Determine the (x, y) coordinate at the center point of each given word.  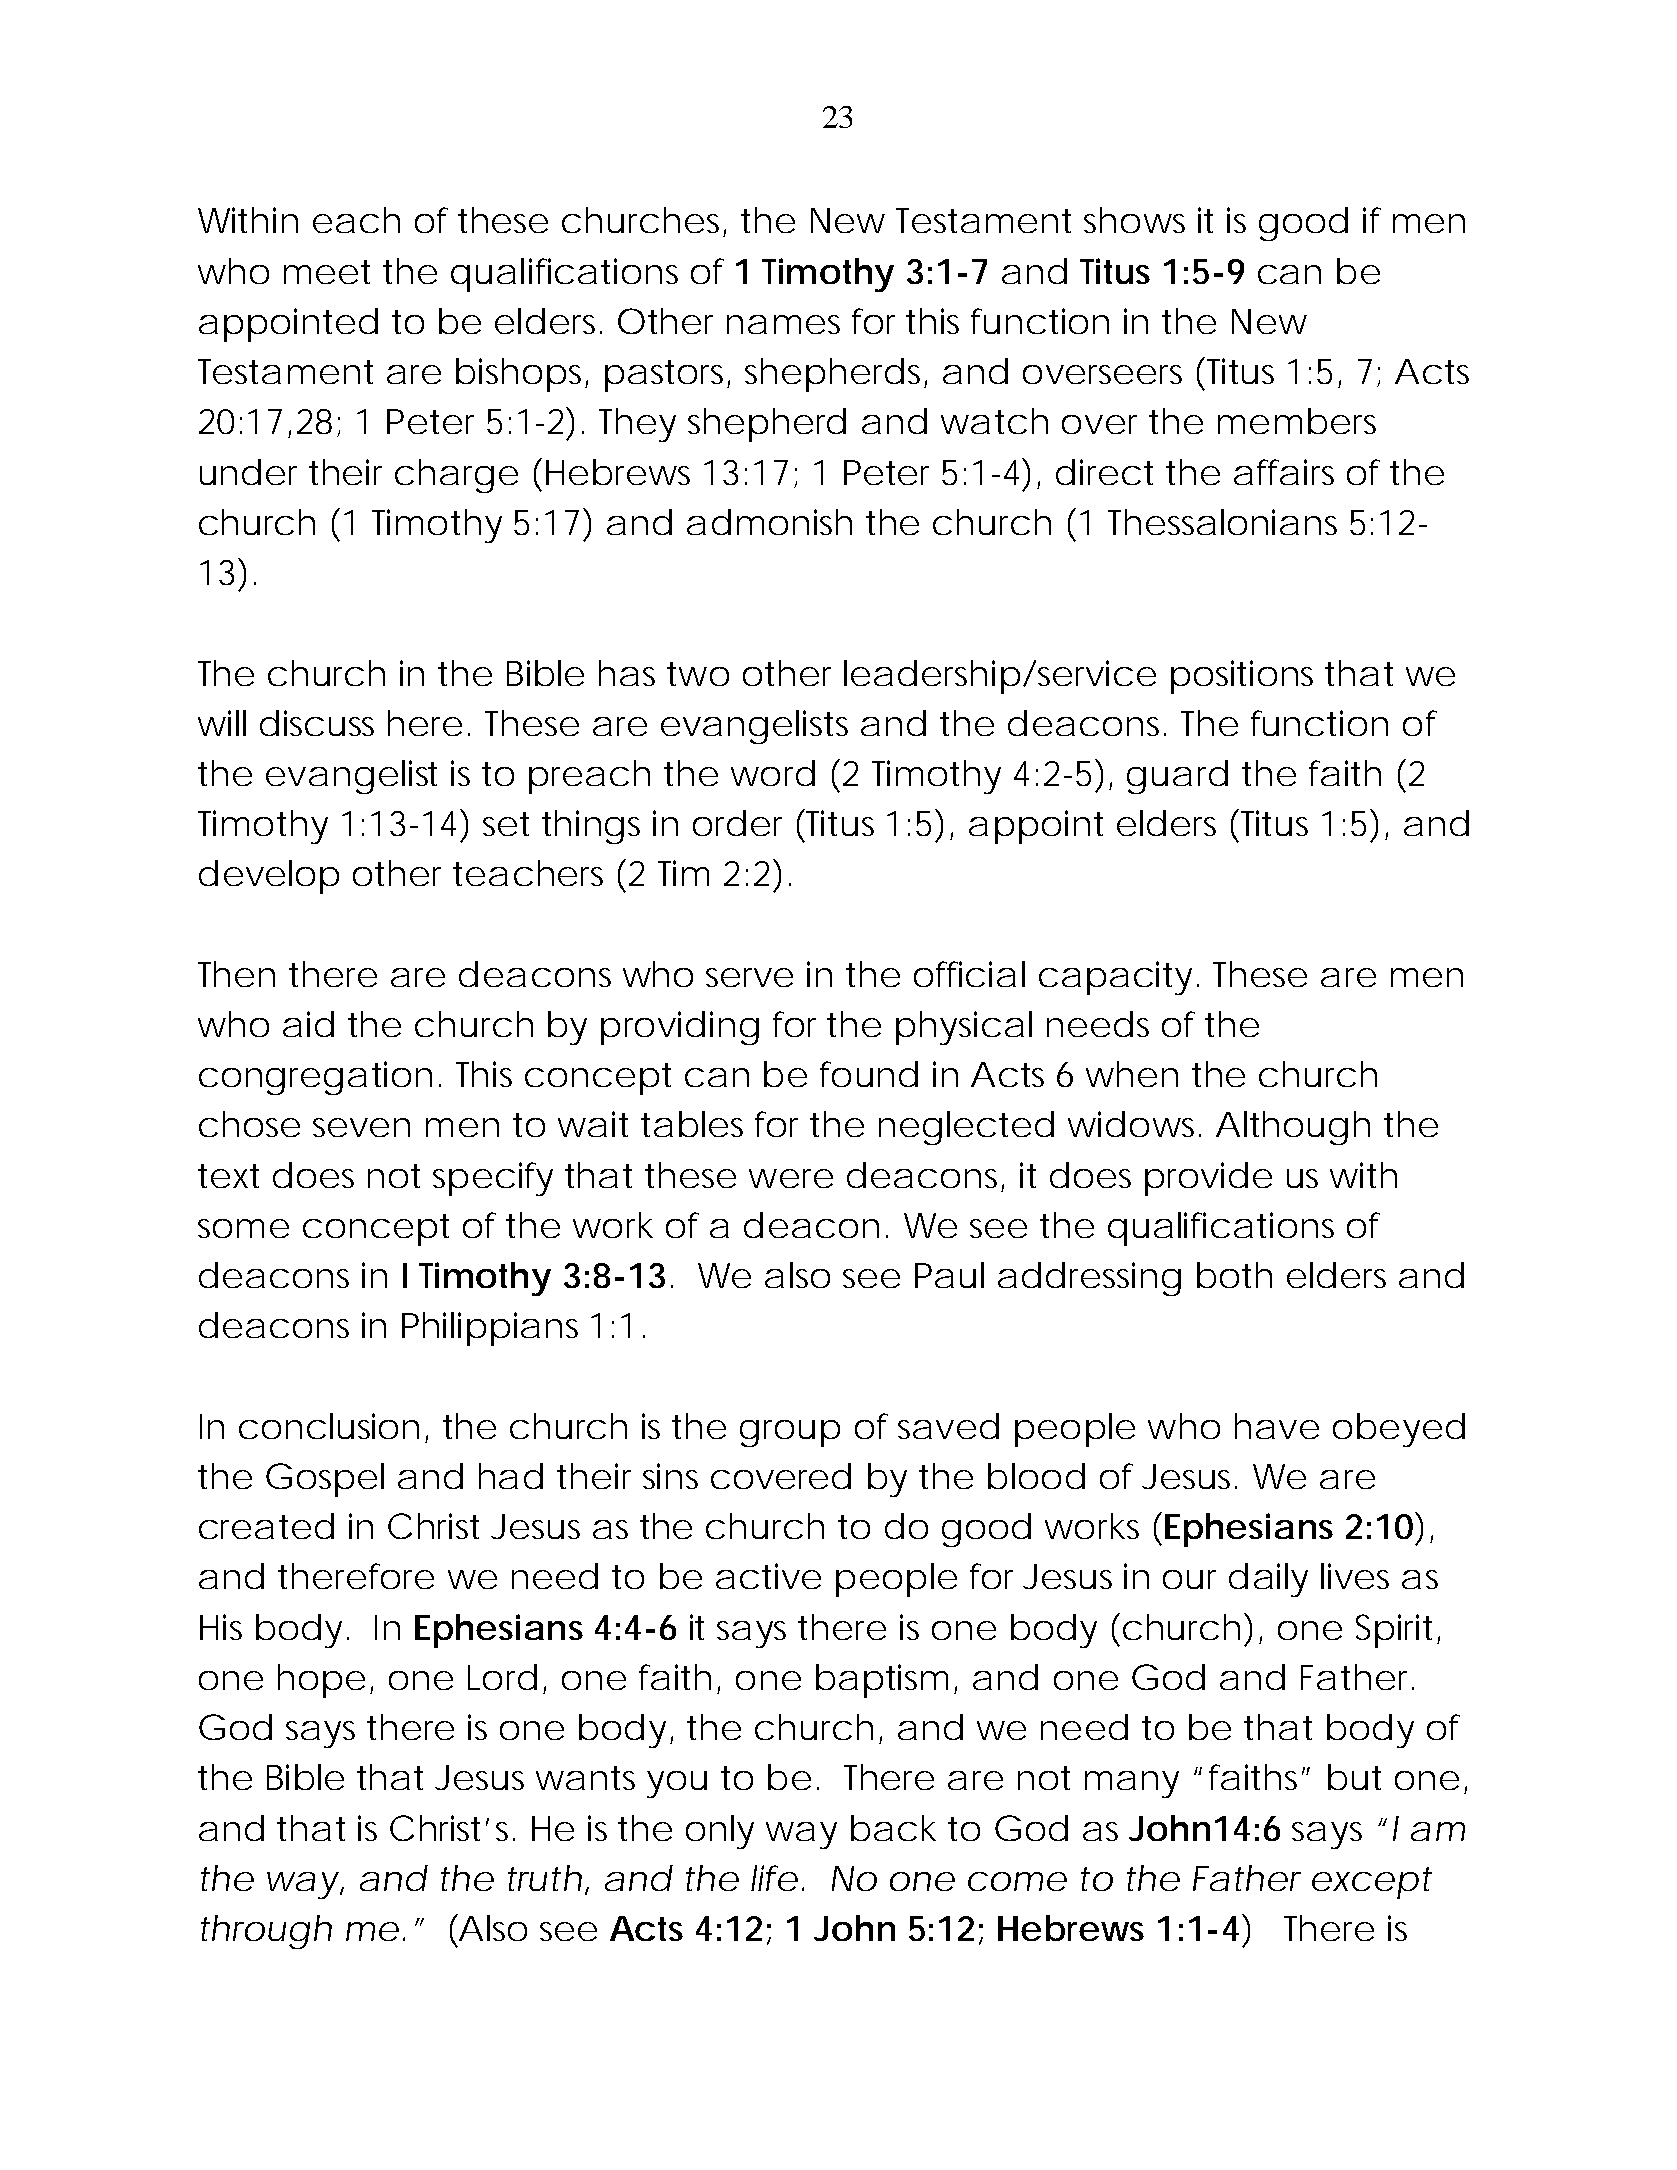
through (266, 1932)
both (1234, 1275)
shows (1134, 220)
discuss (317, 723)
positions (1242, 677)
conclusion (329, 1426)
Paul (949, 1275)
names (783, 324)
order (737, 823)
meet (327, 272)
